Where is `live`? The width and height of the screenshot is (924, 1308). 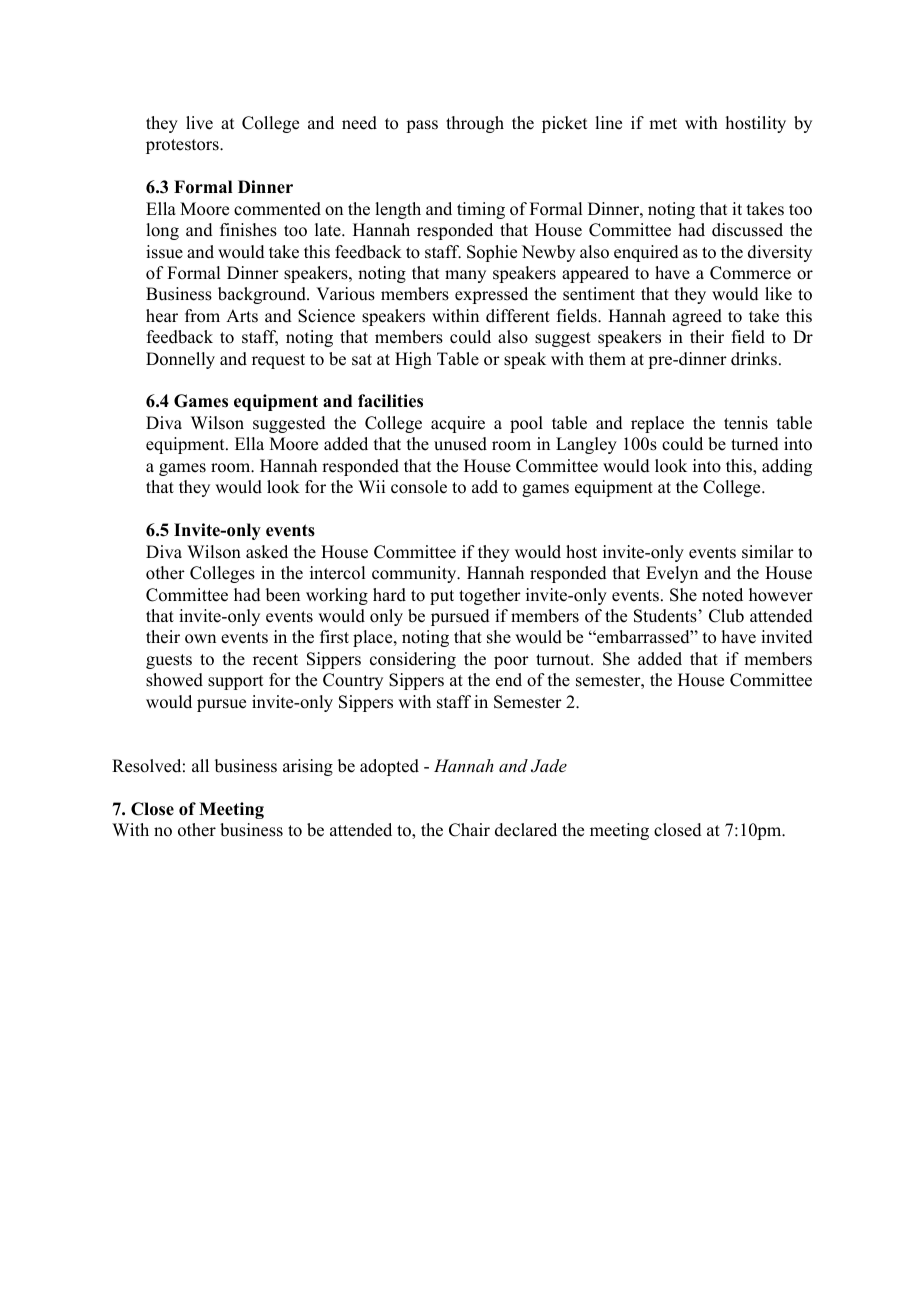
live is located at coordinates (199, 123).
